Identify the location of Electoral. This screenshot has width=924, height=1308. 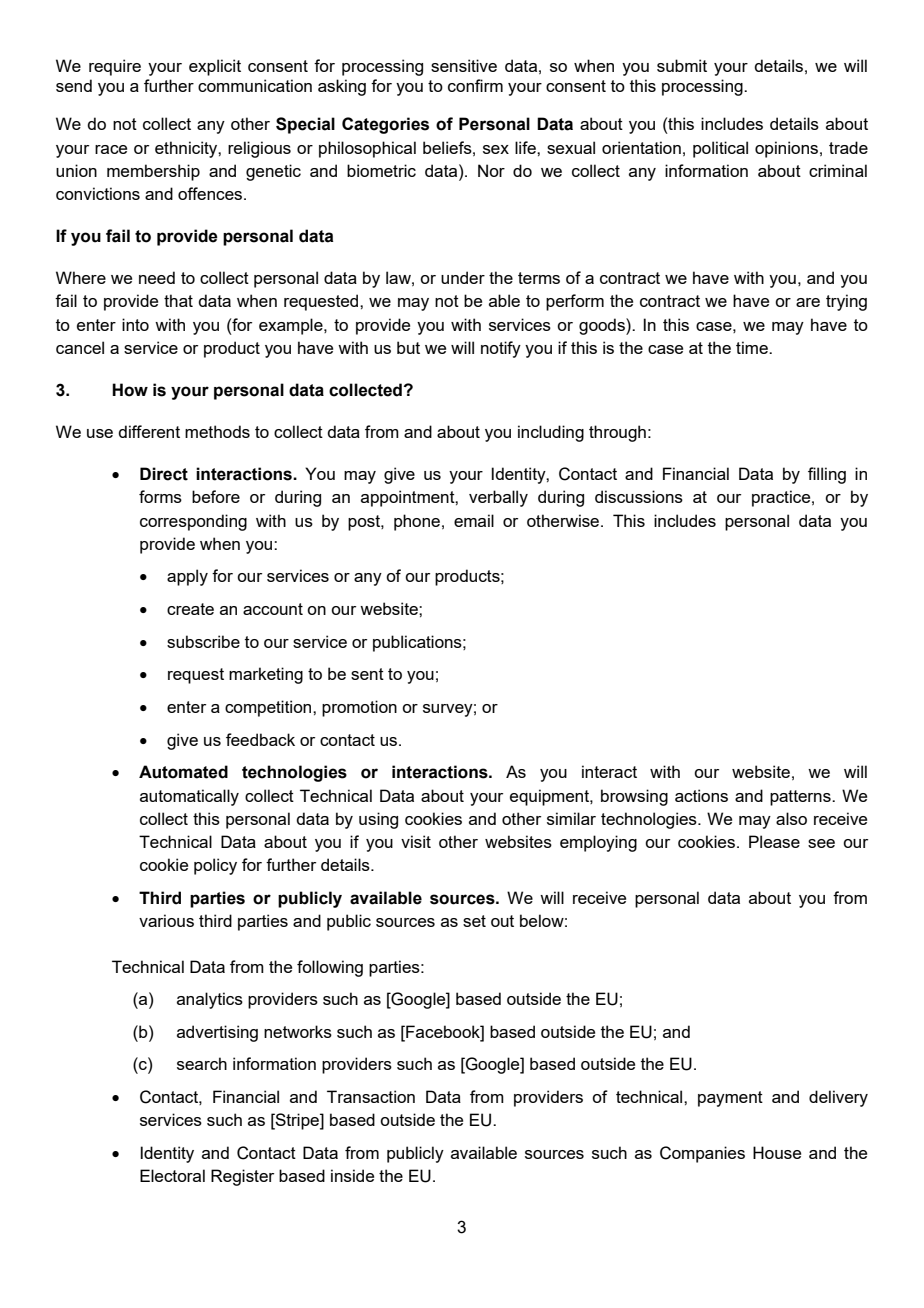
(172, 1175).
